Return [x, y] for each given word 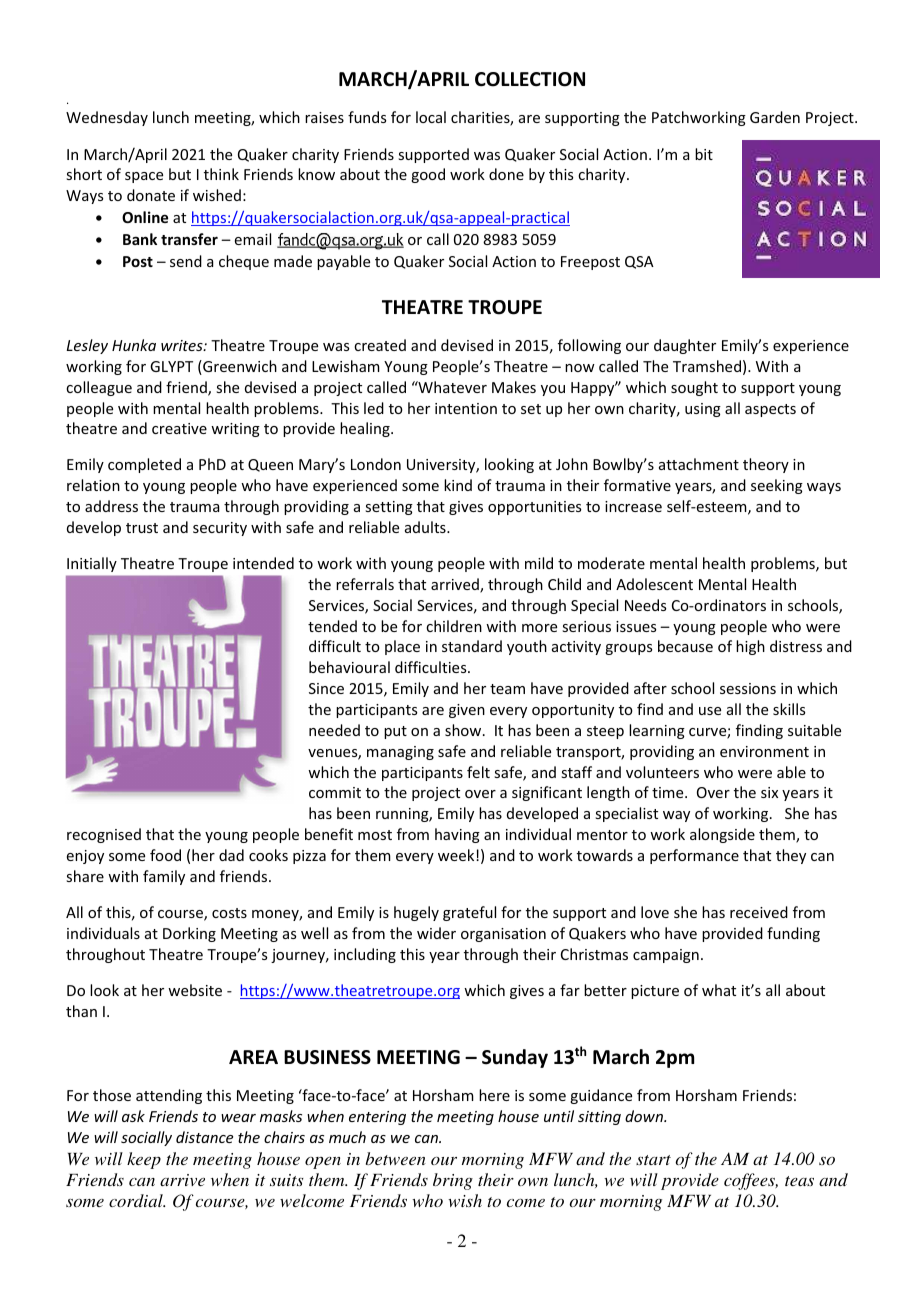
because [685, 646]
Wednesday [107, 118]
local [431, 117]
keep [144, 1160]
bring [453, 1181]
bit [704, 154]
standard [472, 646]
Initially [92, 564]
